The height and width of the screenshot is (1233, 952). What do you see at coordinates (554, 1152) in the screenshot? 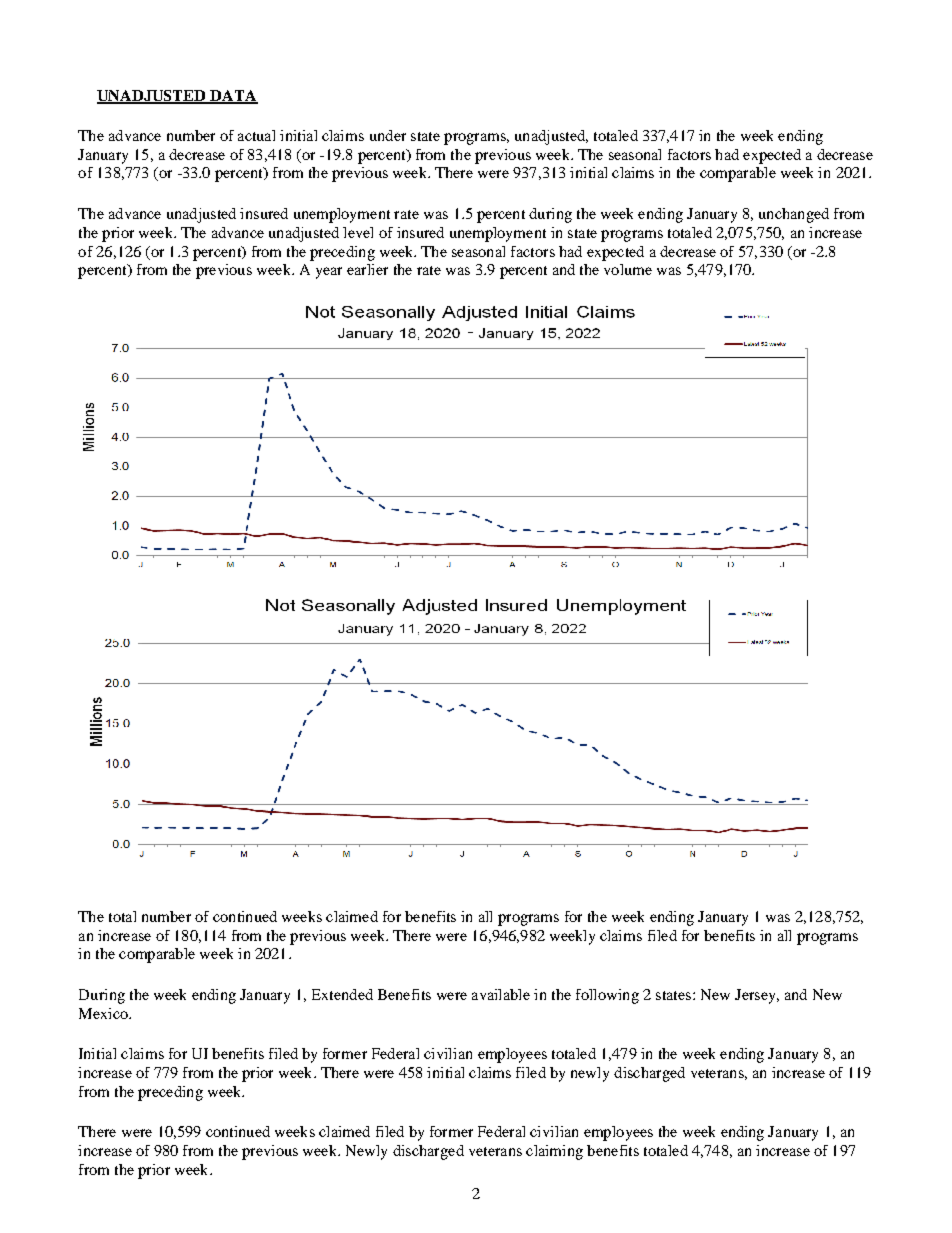
I see `claiming` at bounding box center [554, 1152].
